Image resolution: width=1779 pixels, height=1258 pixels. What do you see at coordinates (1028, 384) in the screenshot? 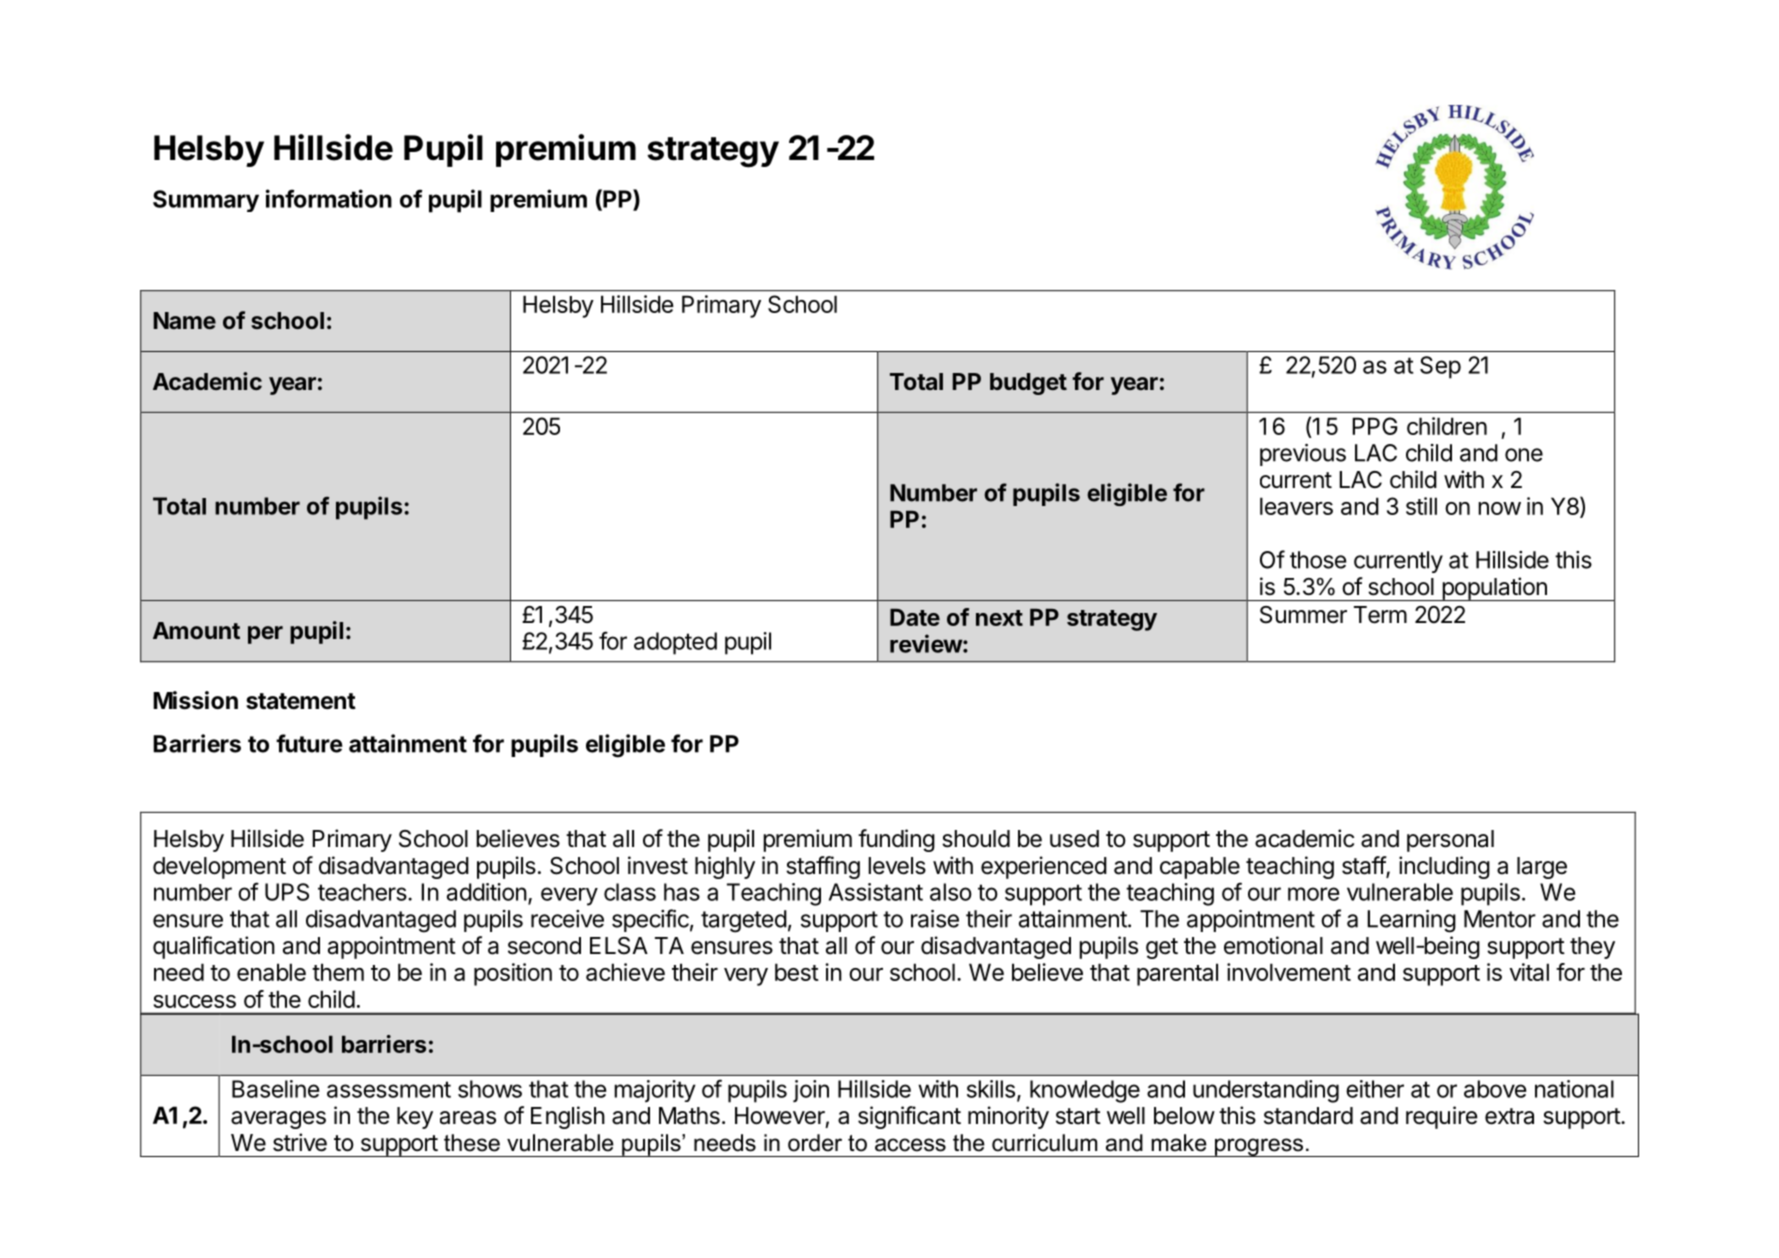
I see `budget` at bounding box center [1028, 384].
